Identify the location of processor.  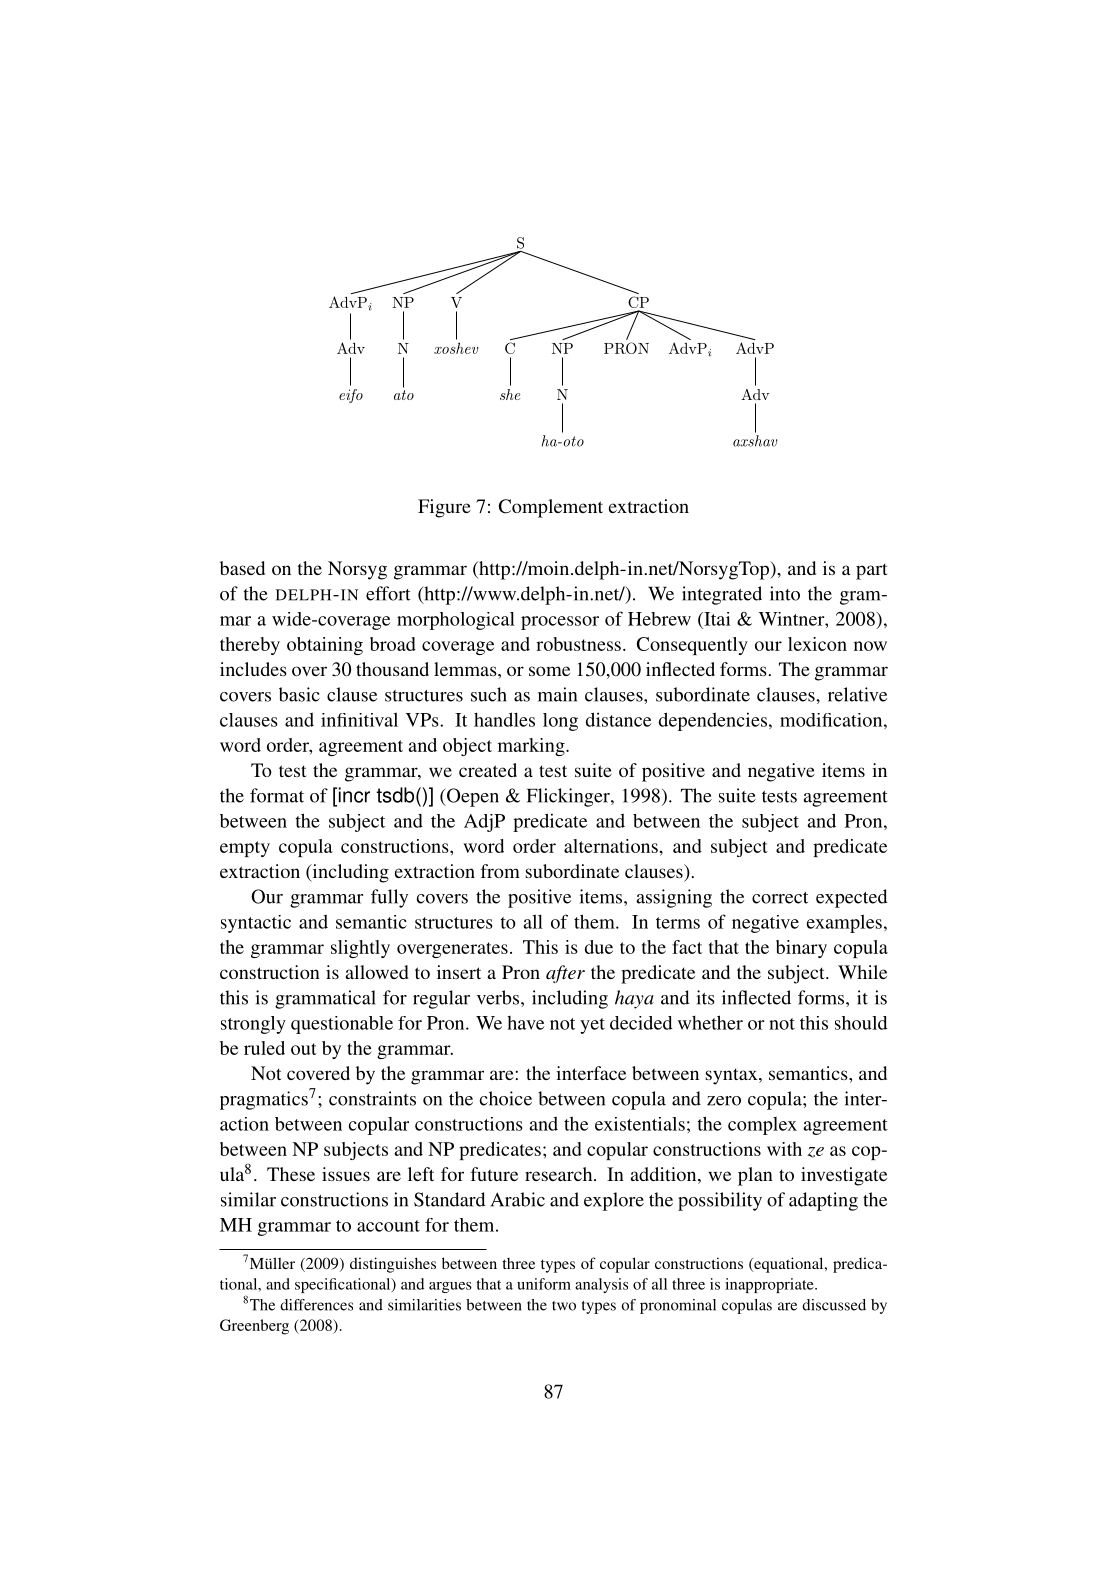
(560, 623).
